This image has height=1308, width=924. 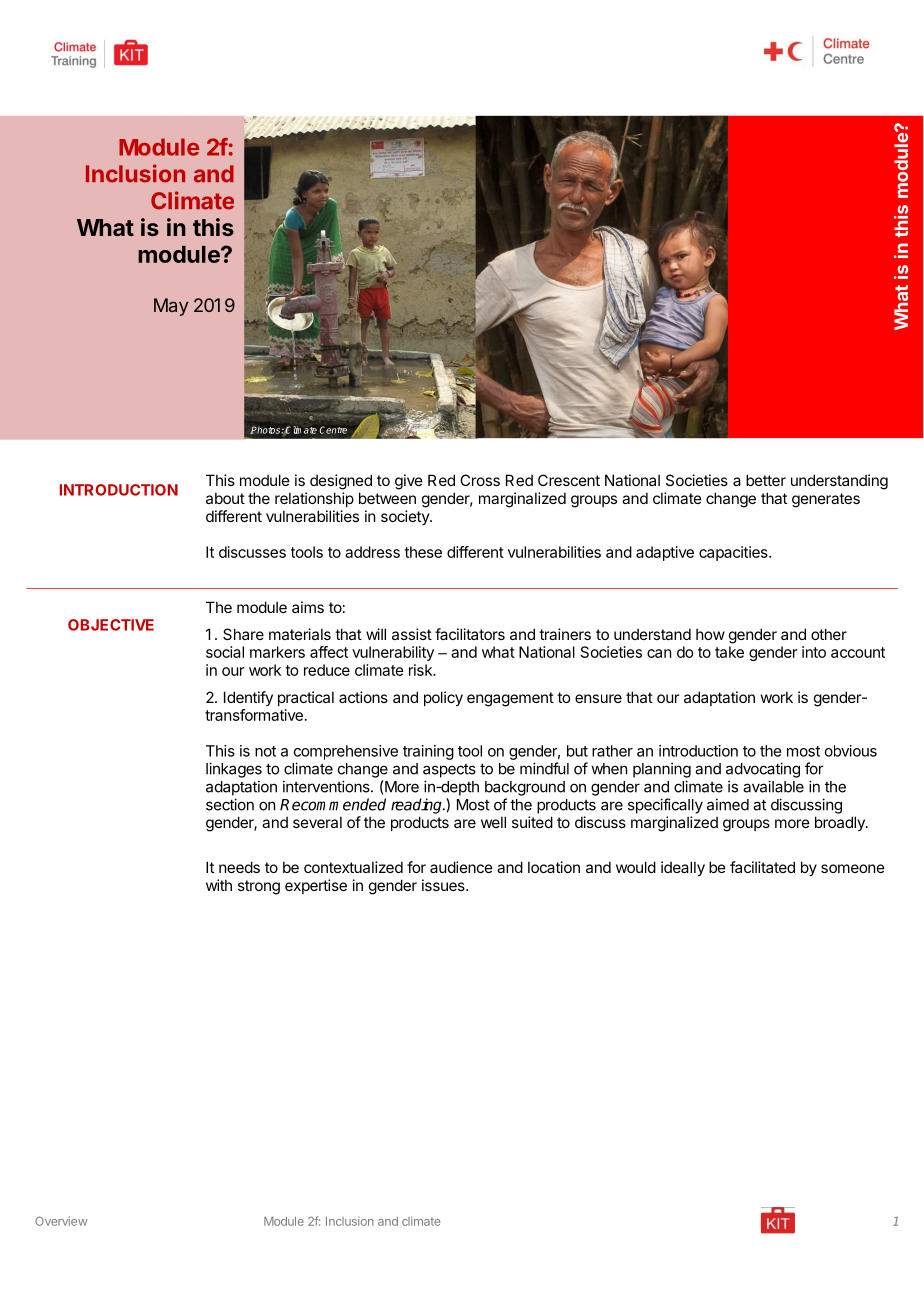 What do you see at coordinates (710, 634) in the image?
I see `how` at bounding box center [710, 634].
